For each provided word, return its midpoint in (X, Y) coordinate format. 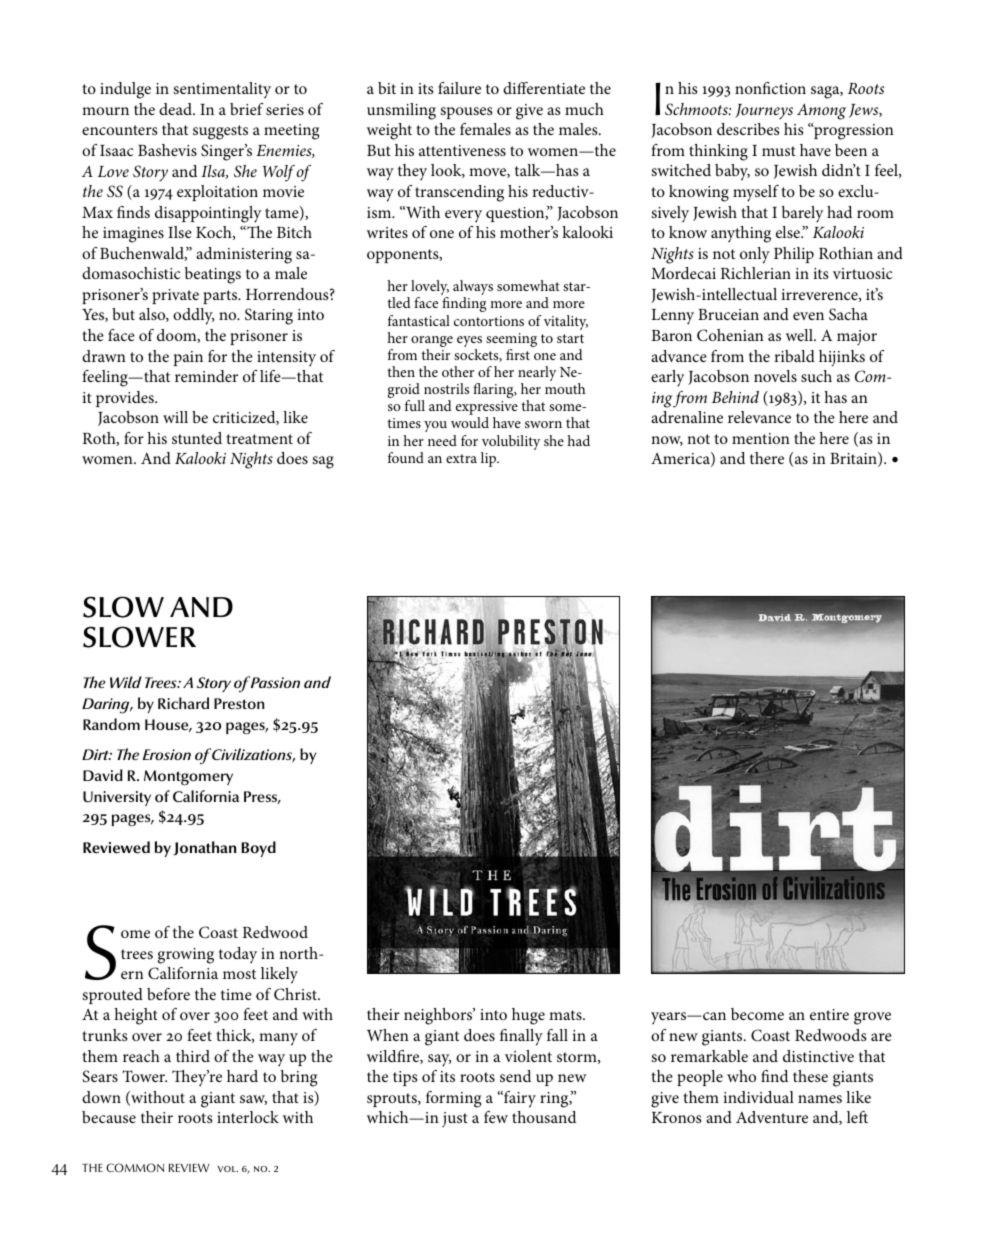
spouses (466, 113)
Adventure (772, 1117)
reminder (206, 376)
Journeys (764, 112)
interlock (248, 1117)
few (496, 1117)
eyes (469, 343)
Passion (275, 682)
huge (528, 1016)
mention (761, 438)
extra (461, 458)
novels (775, 376)
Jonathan (204, 848)
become (757, 1014)
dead (176, 109)
